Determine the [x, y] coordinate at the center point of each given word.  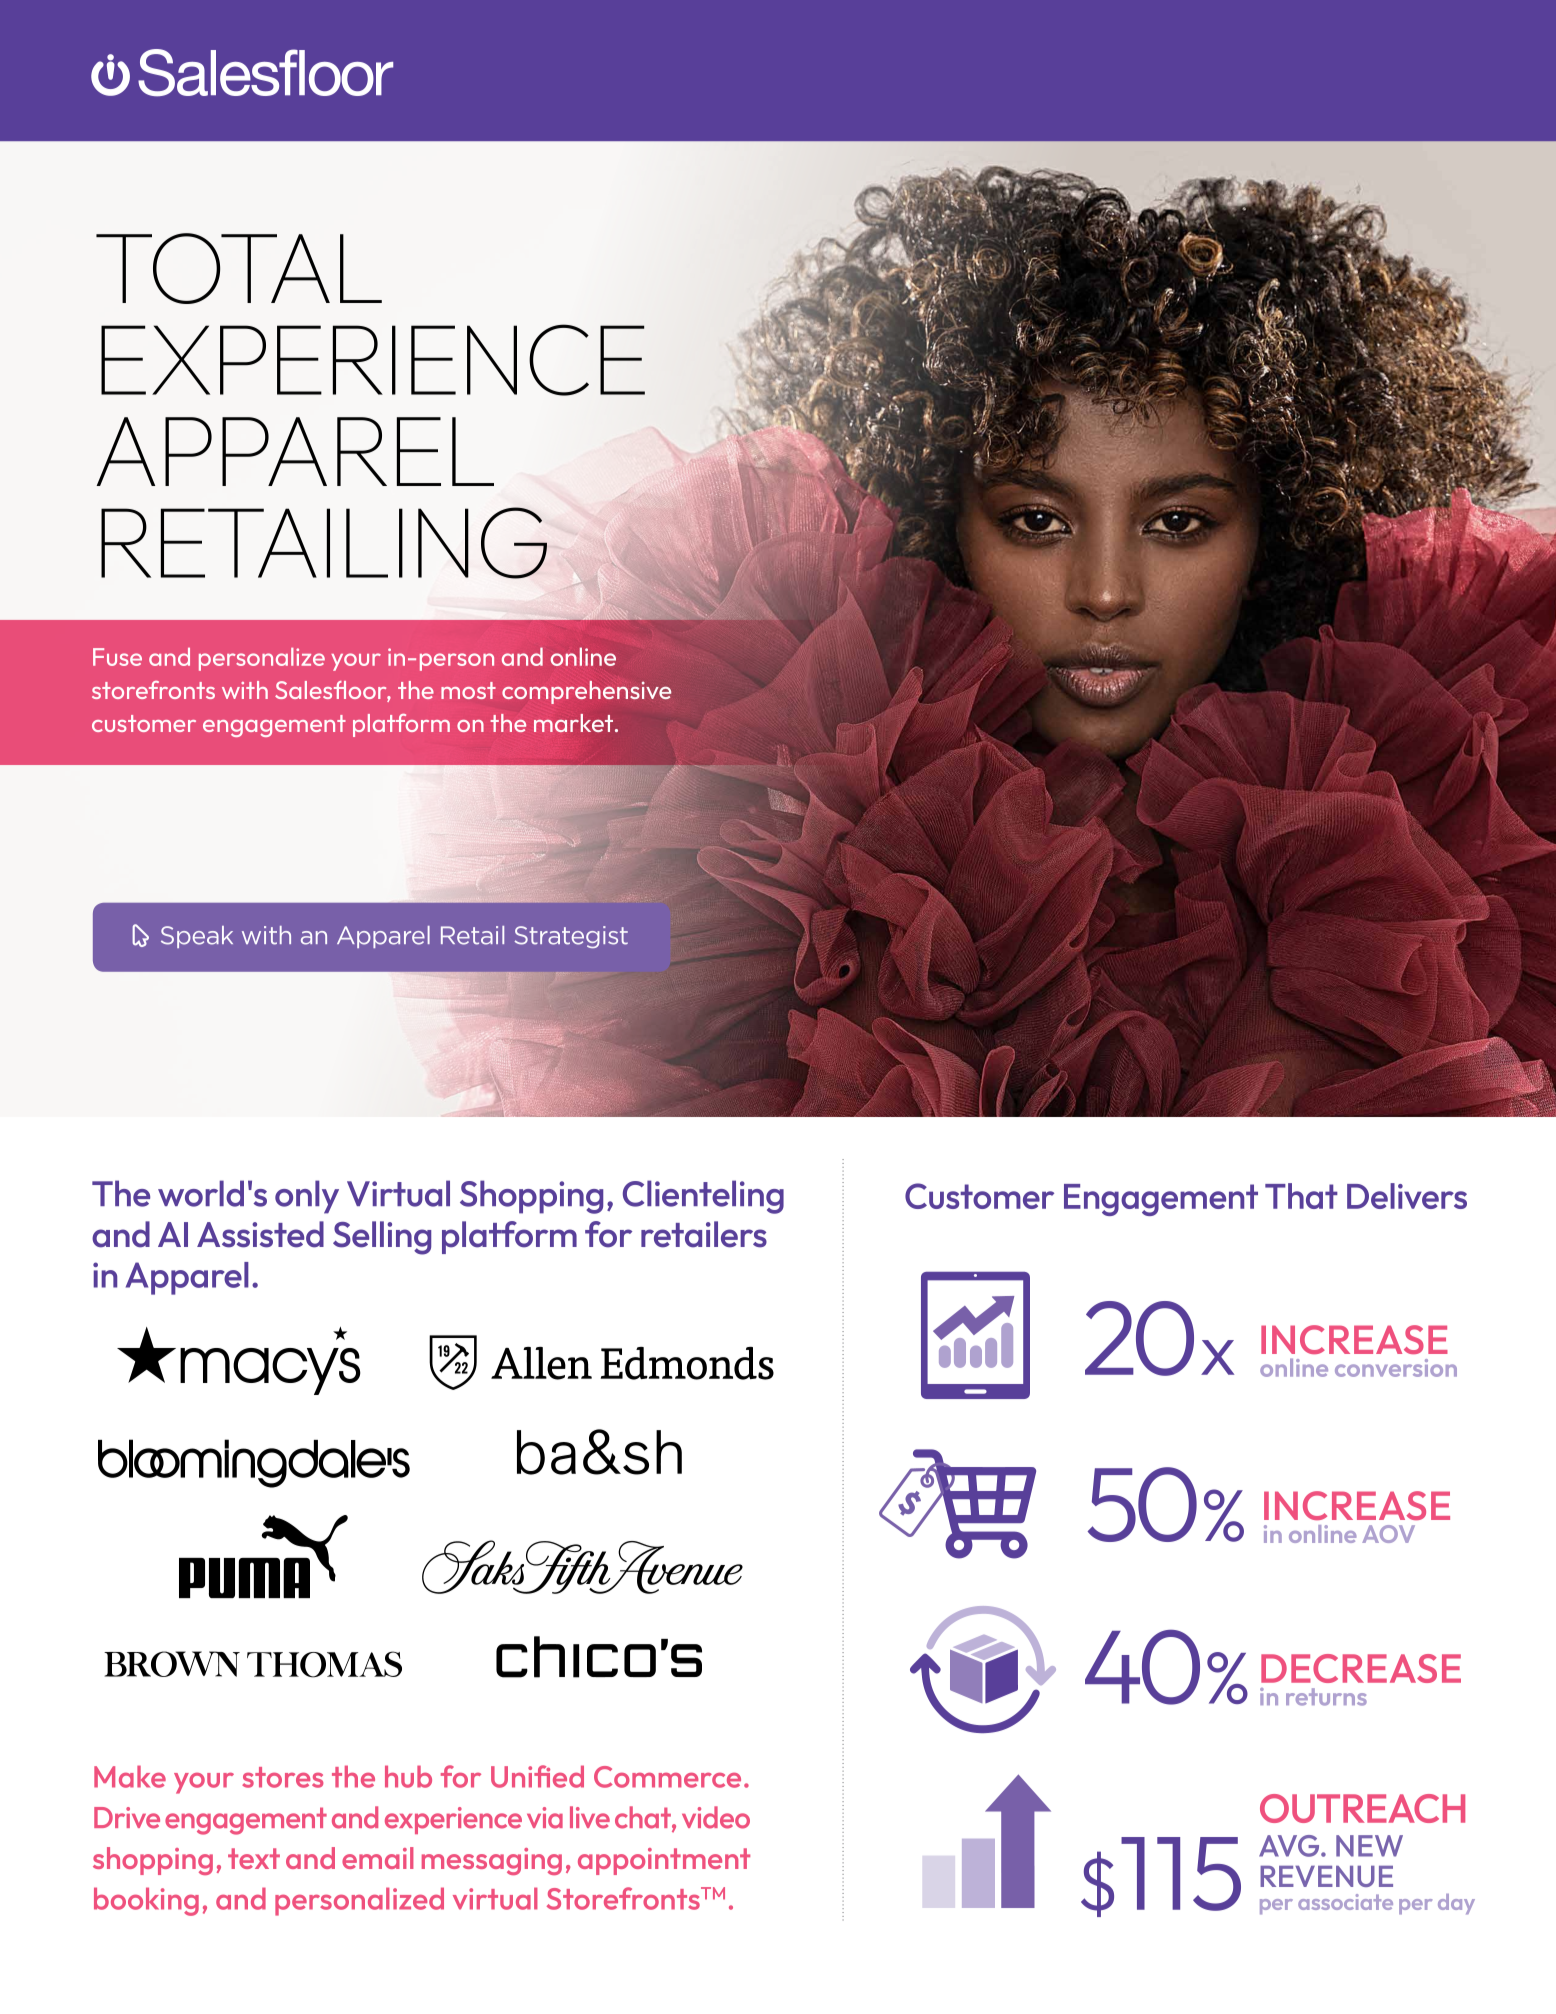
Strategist [571, 937]
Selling [382, 1238]
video [716, 1817]
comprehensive [586, 692]
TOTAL [239, 268]
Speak [197, 937]
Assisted [260, 1234]
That [1301, 1196]
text [254, 1858]
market [575, 723]
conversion [1396, 1368]
